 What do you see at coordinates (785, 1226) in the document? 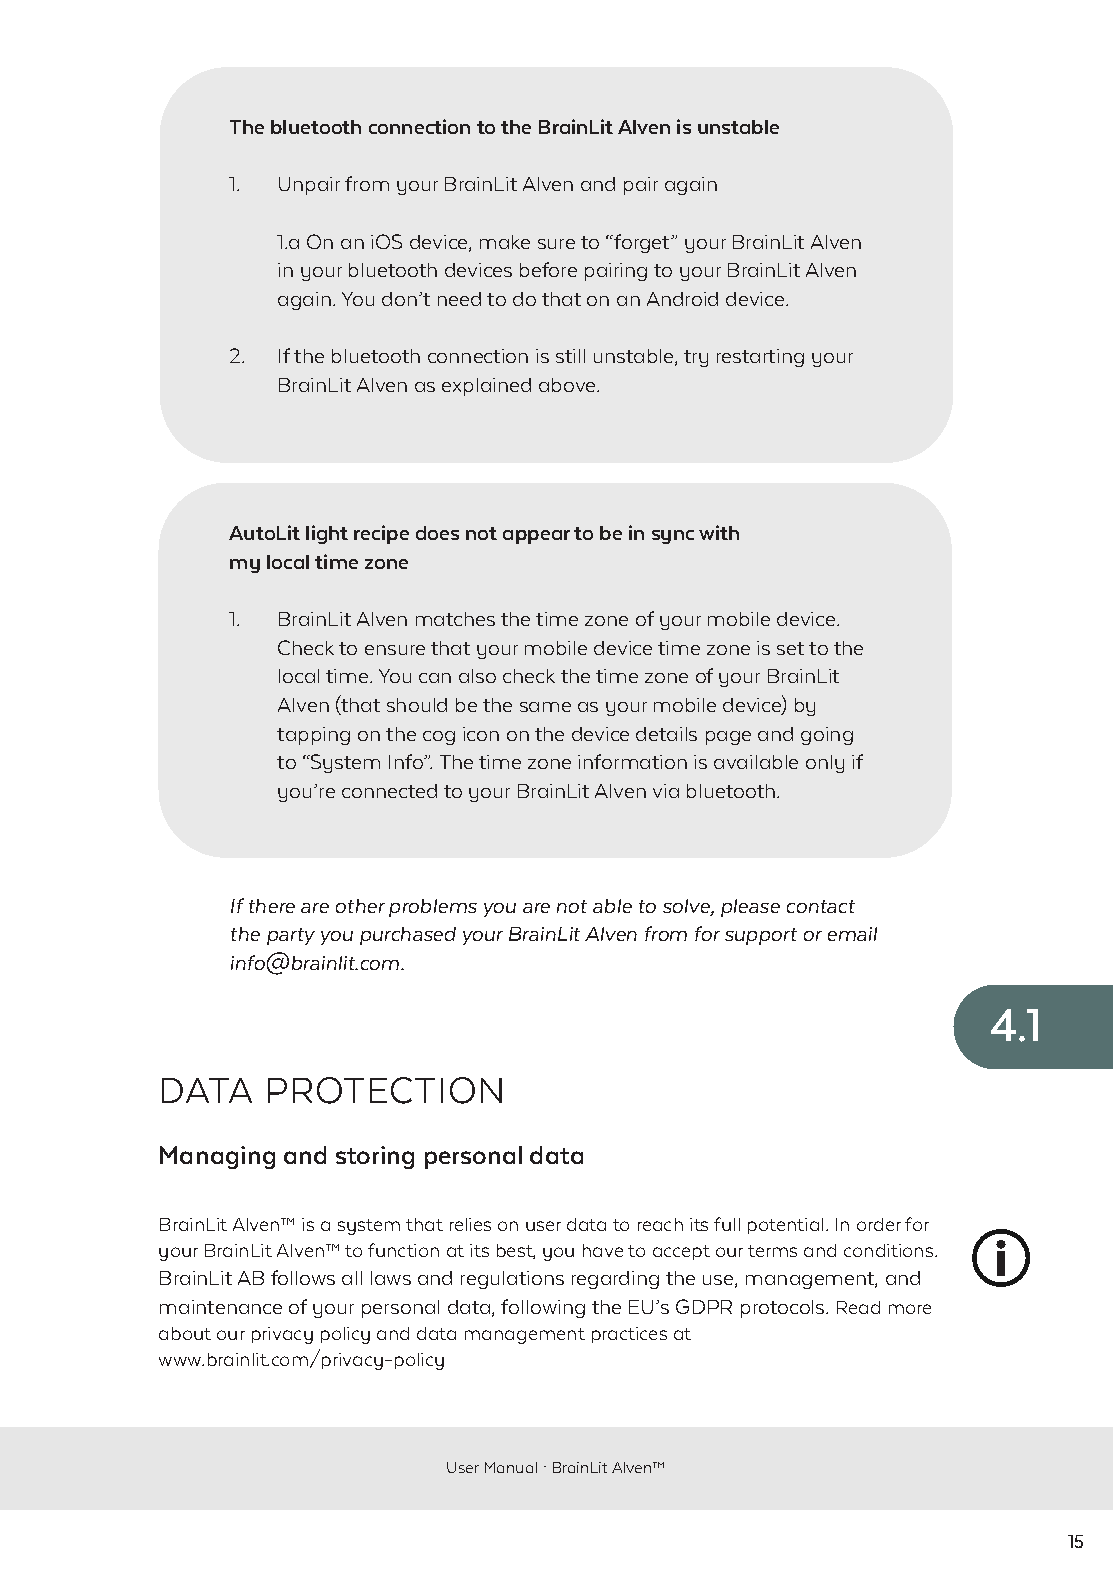
I see `potential` at bounding box center [785, 1226].
